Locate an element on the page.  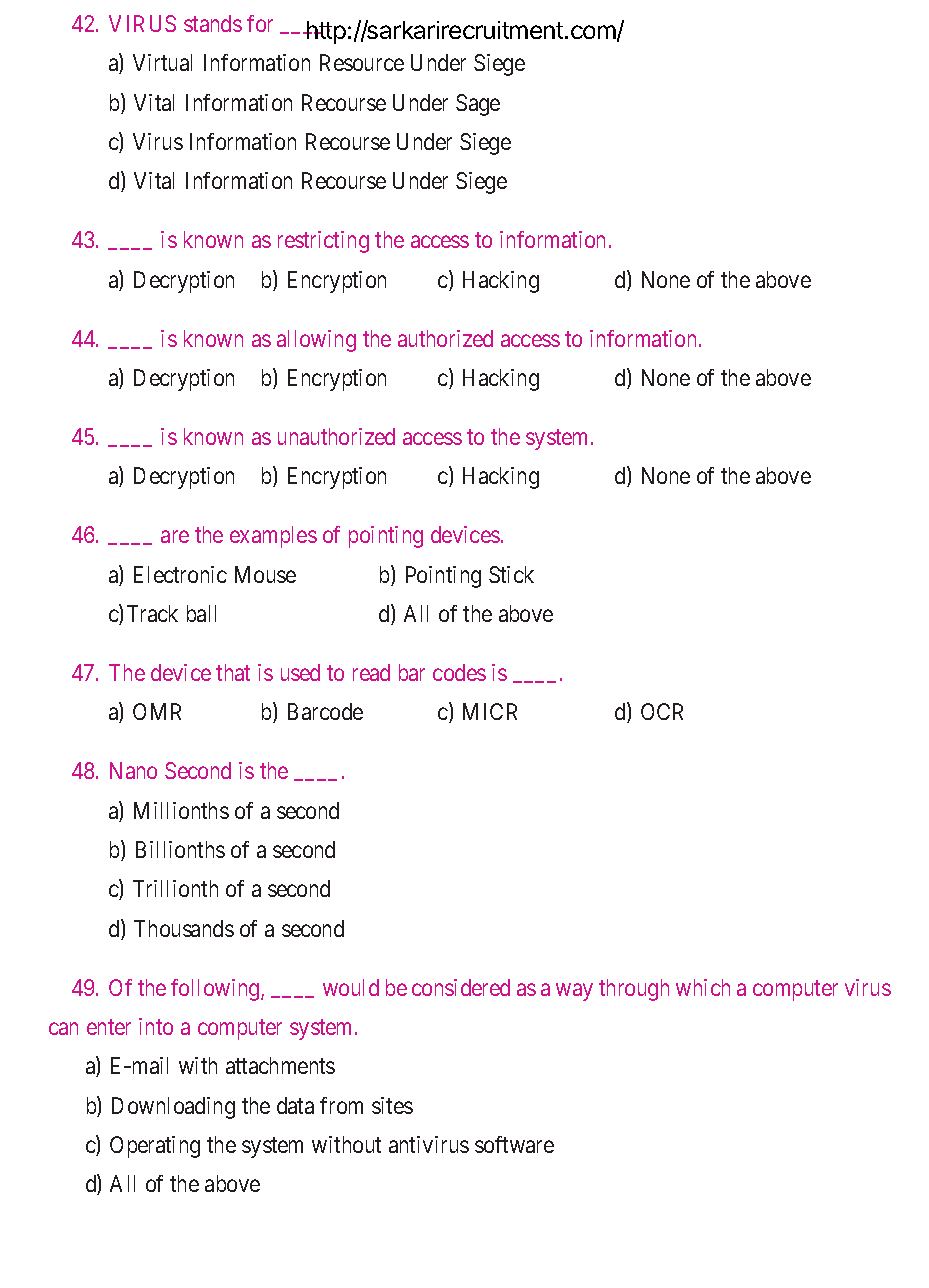
Electronic is located at coordinates (180, 574).
